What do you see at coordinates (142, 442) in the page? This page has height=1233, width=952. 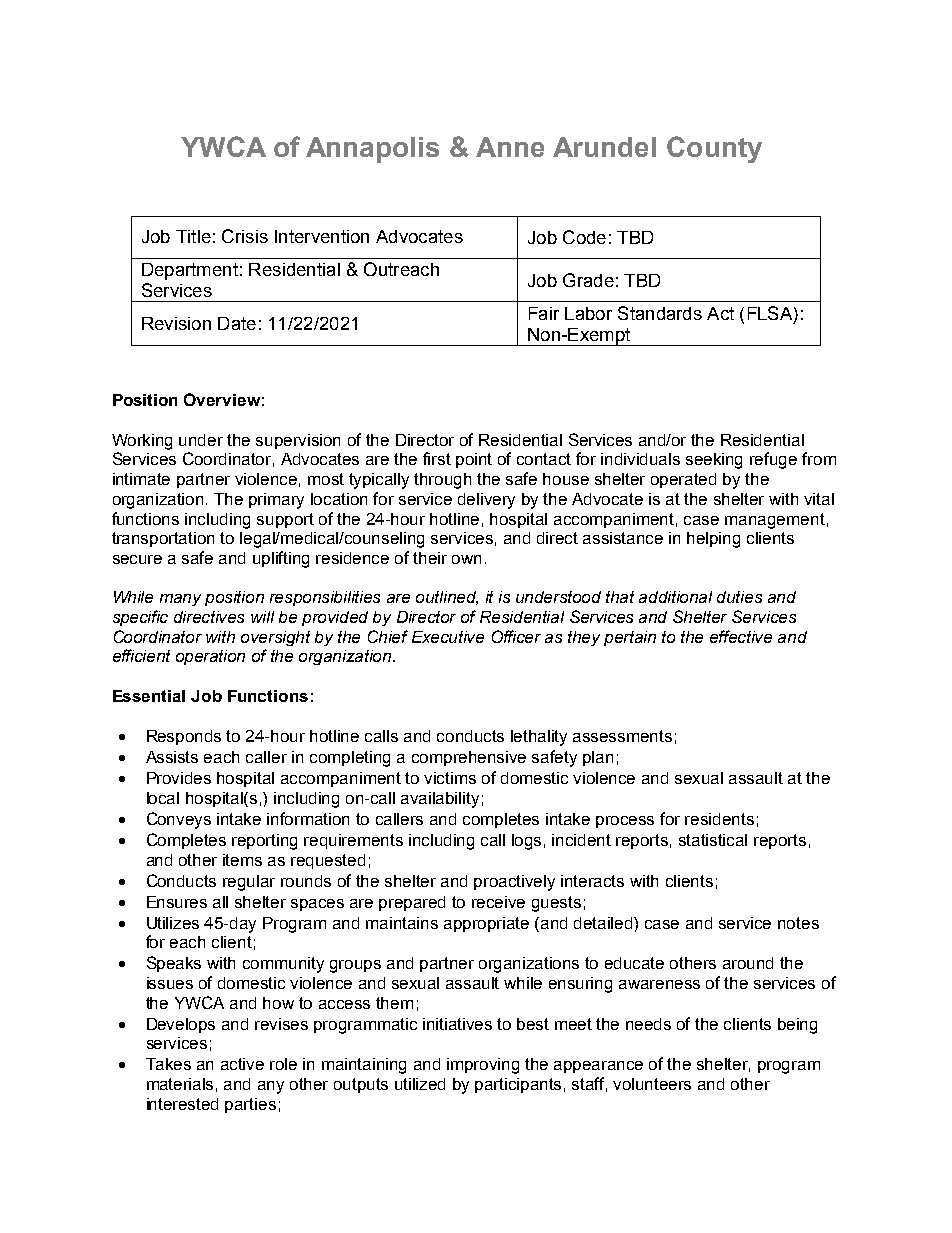 I see `Working` at bounding box center [142, 442].
